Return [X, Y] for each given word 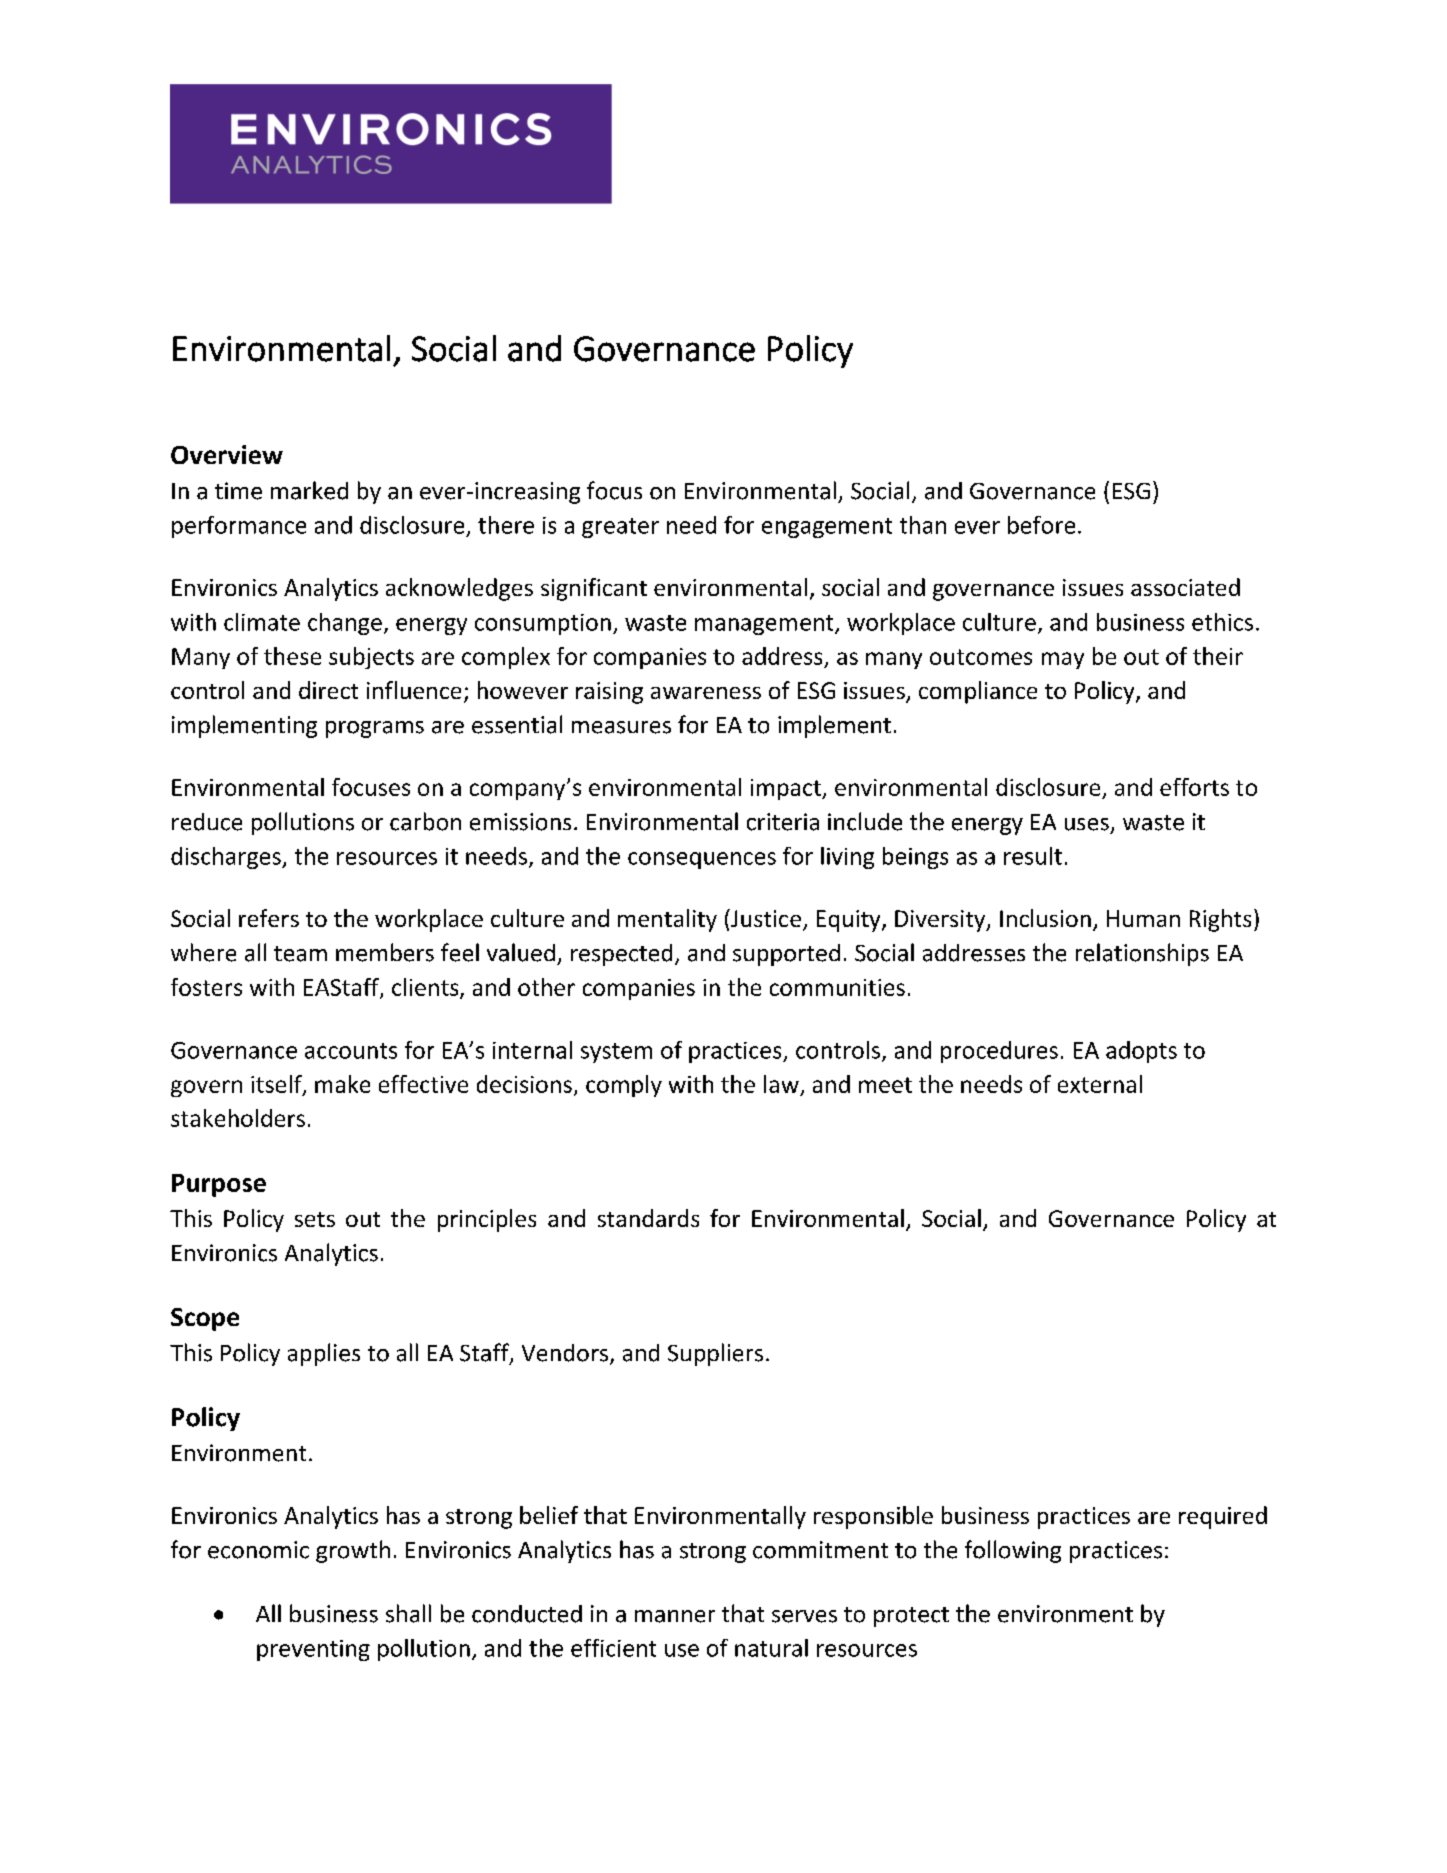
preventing [313, 1650]
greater [620, 528]
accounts [351, 1051]
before [1041, 525]
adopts [1141, 1052]
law [781, 1084]
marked [309, 490]
